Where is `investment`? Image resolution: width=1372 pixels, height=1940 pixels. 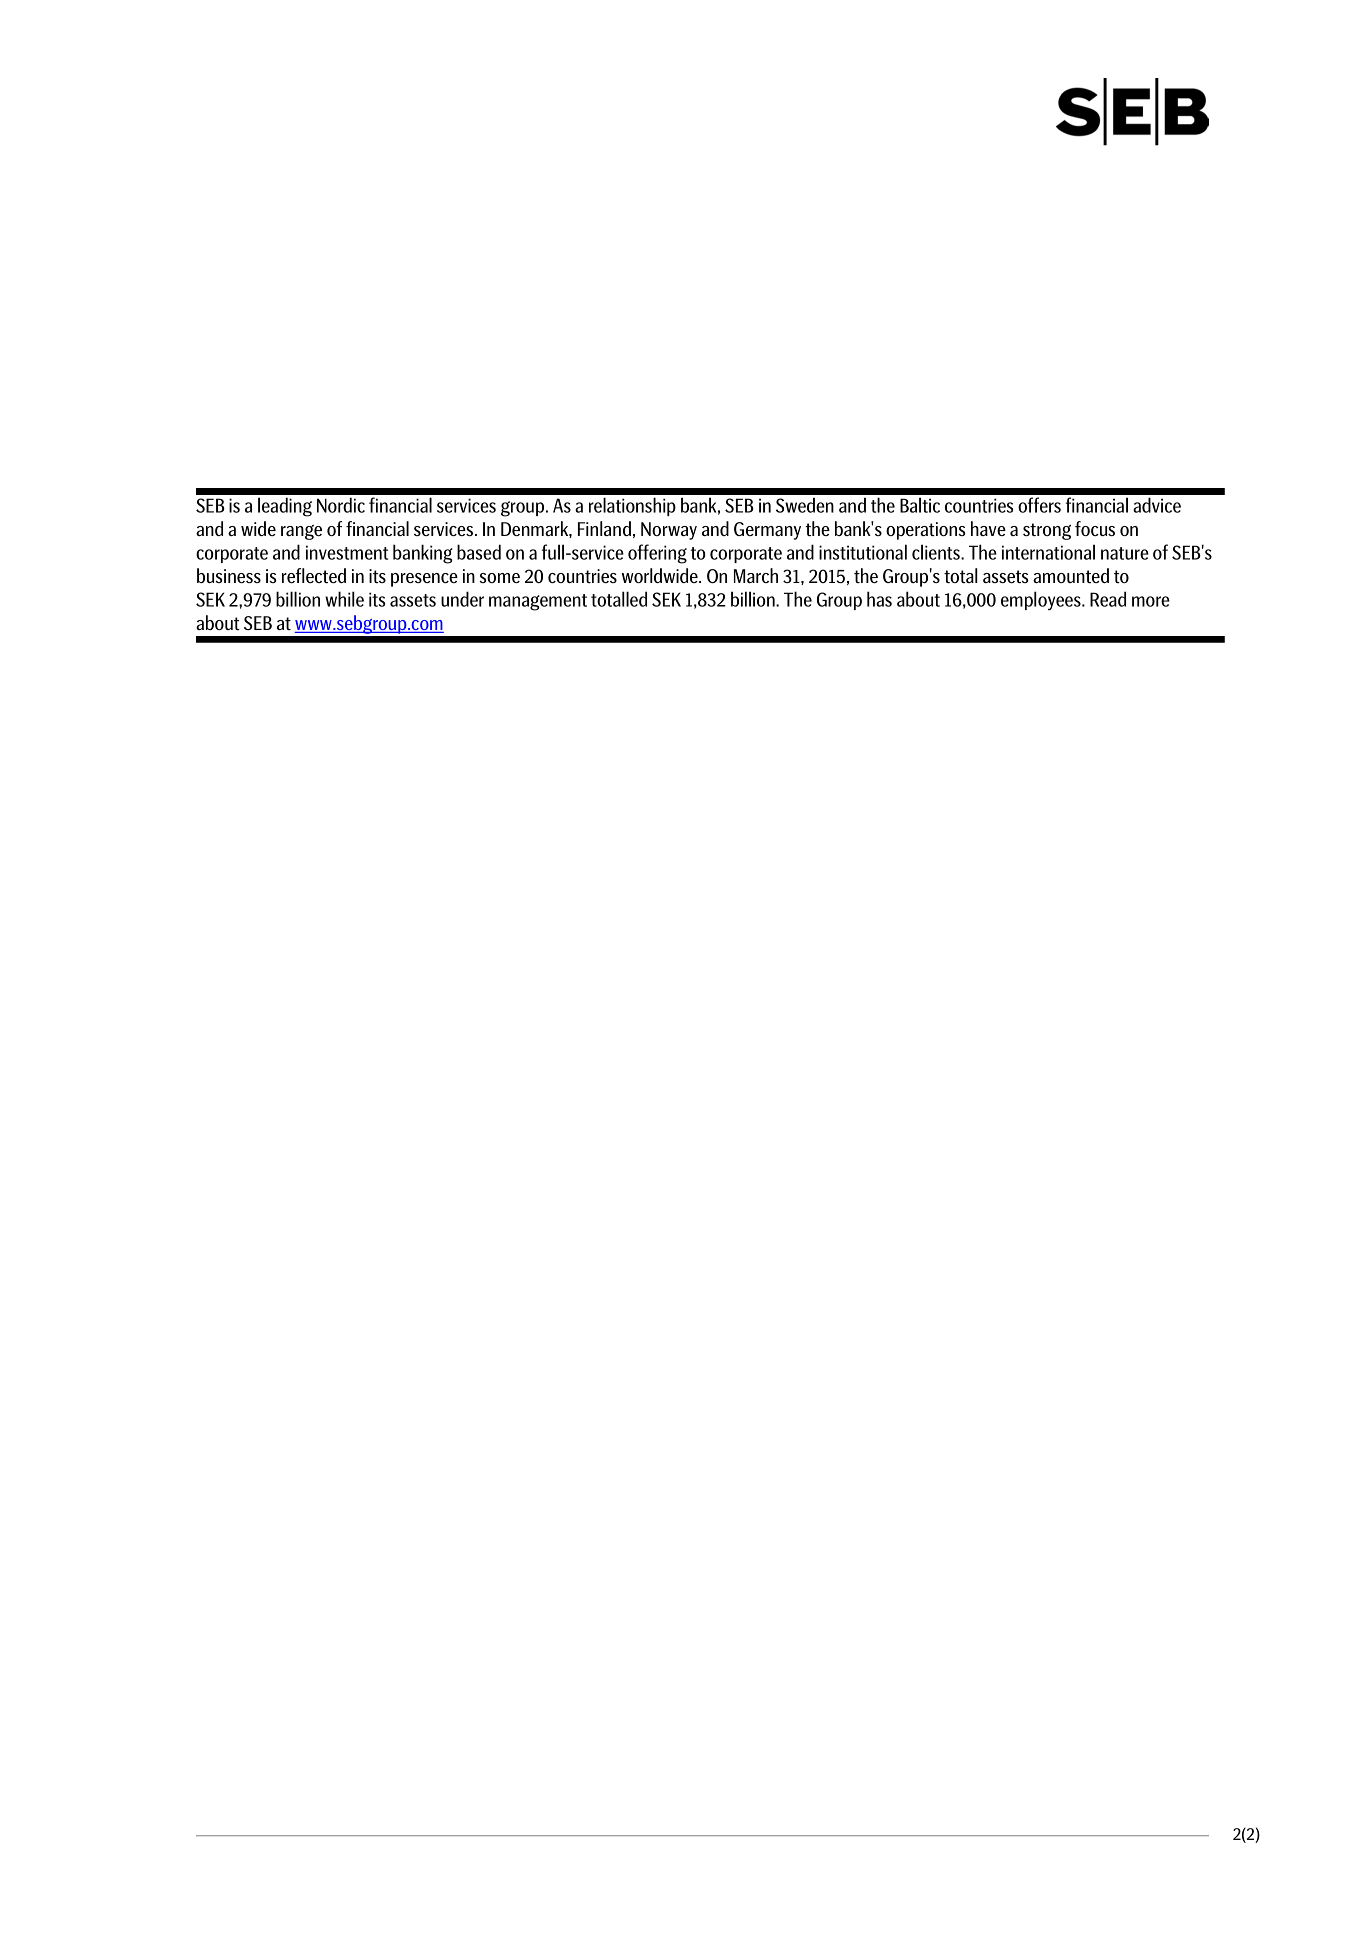
investment is located at coordinates (347, 552).
